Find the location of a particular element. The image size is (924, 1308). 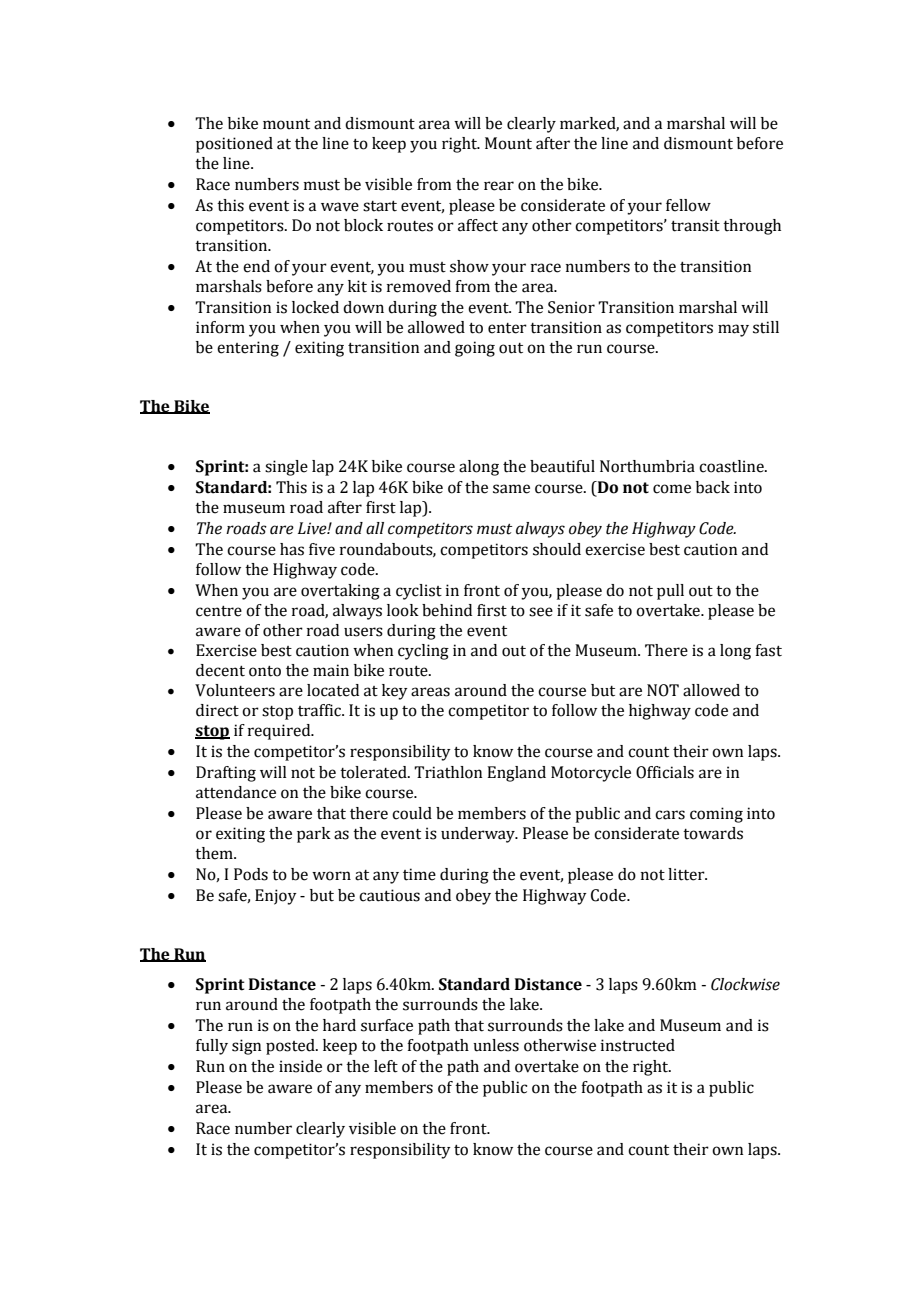

unless is located at coordinates (496, 1045).
